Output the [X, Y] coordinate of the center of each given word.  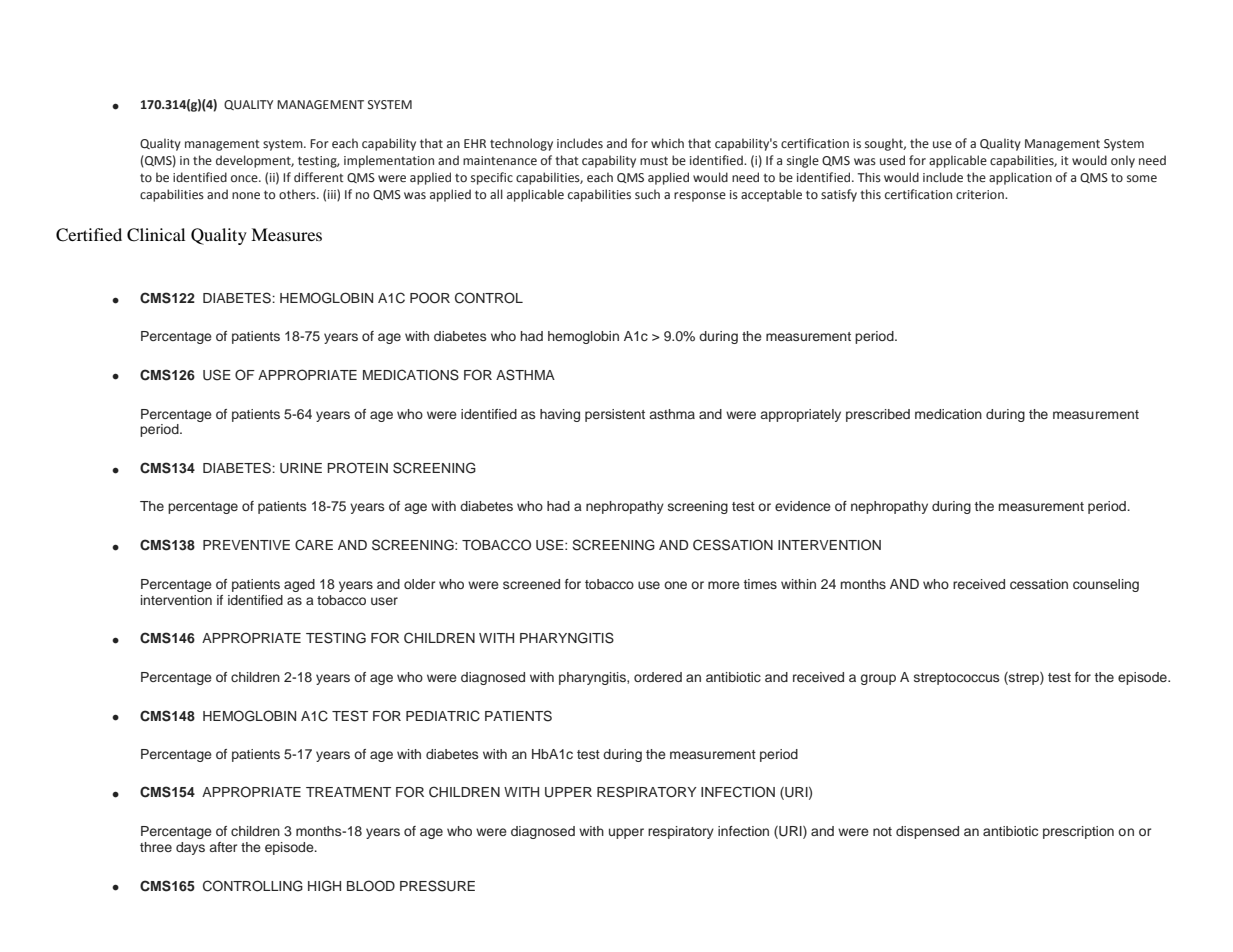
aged [299, 585]
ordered [658, 677]
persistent [615, 415]
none [246, 196]
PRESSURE [437, 886]
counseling [1106, 585]
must [654, 160]
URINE [301, 468]
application [1020, 178]
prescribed [878, 415]
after [223, 847]
